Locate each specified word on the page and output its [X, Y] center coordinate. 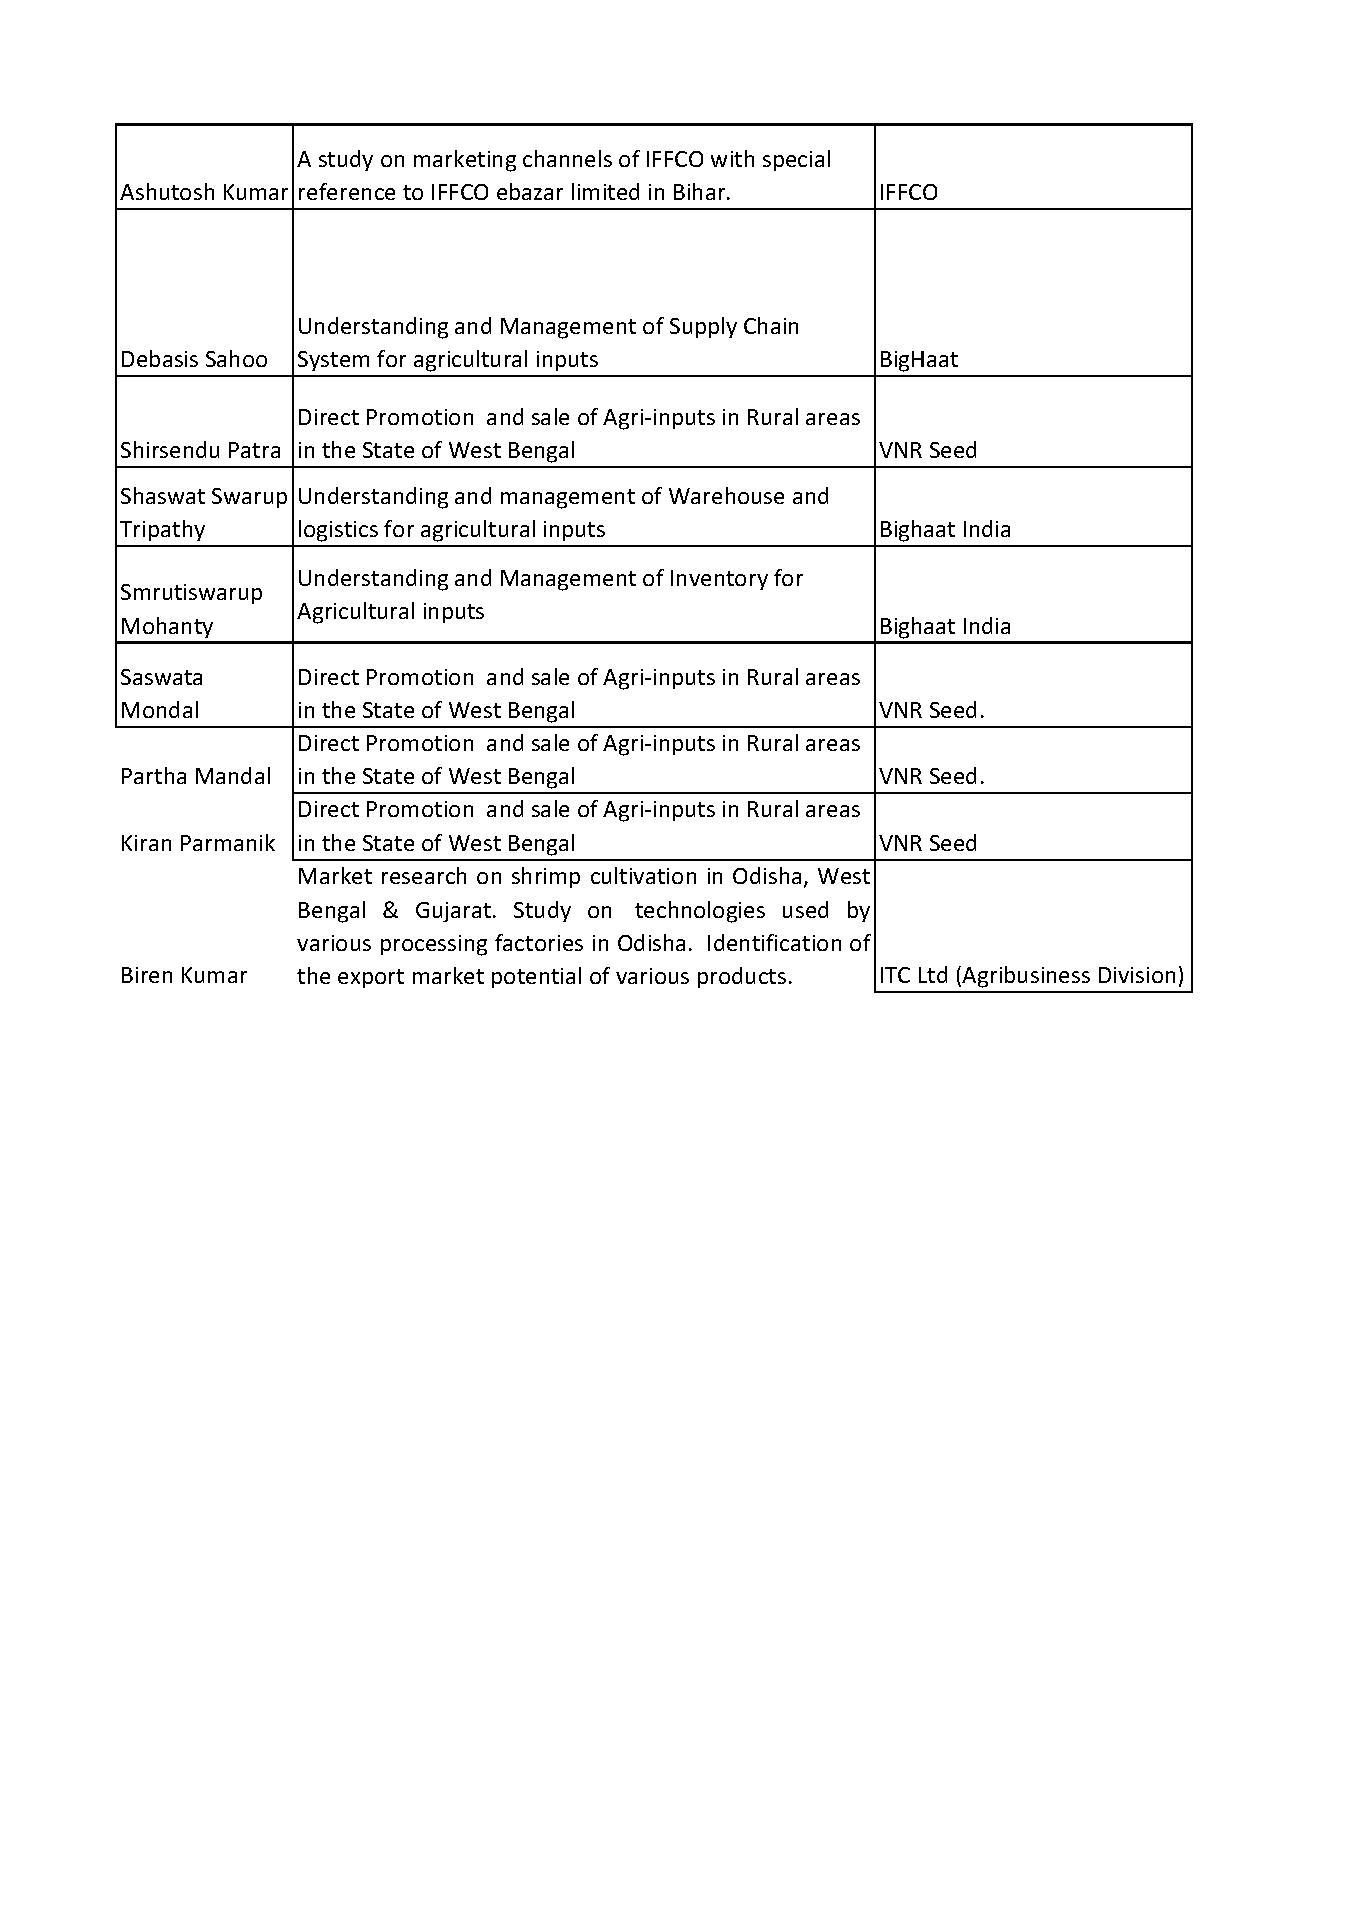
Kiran [146, 843]
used [805, 909]
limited [605, 191]
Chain [771, 325]
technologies [700, 912]
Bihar [701, 191]
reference [347, 191]
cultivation [643, 875]
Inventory [719, 580]
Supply [703, 327]
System [333, 361]
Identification [774, 942]
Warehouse [726, 495]
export [371, 978]
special [796, 160]
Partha [154, 775]
